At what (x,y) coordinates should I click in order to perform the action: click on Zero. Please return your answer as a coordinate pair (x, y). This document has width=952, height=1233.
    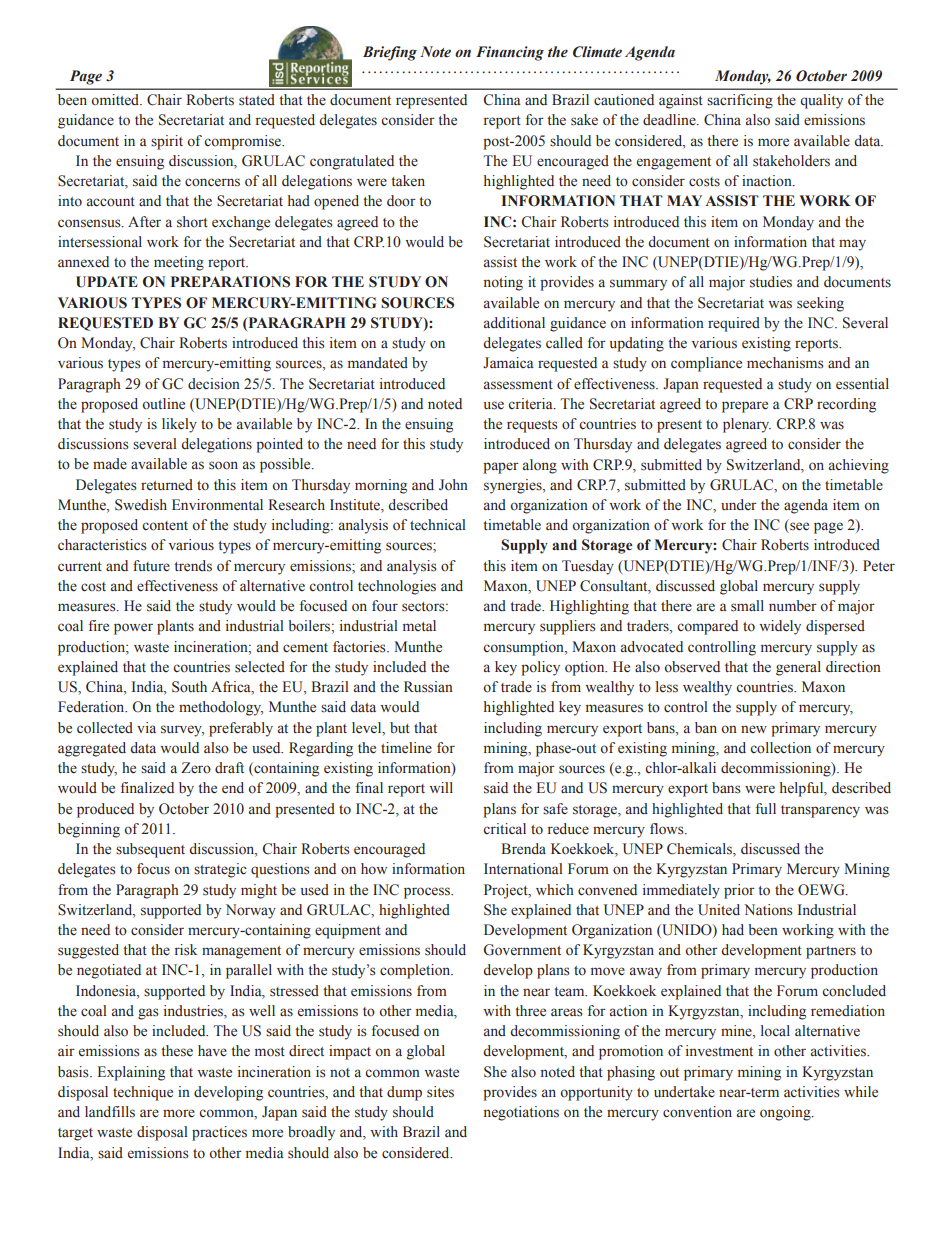
    Looking at the image, I should click on (196, 768).
